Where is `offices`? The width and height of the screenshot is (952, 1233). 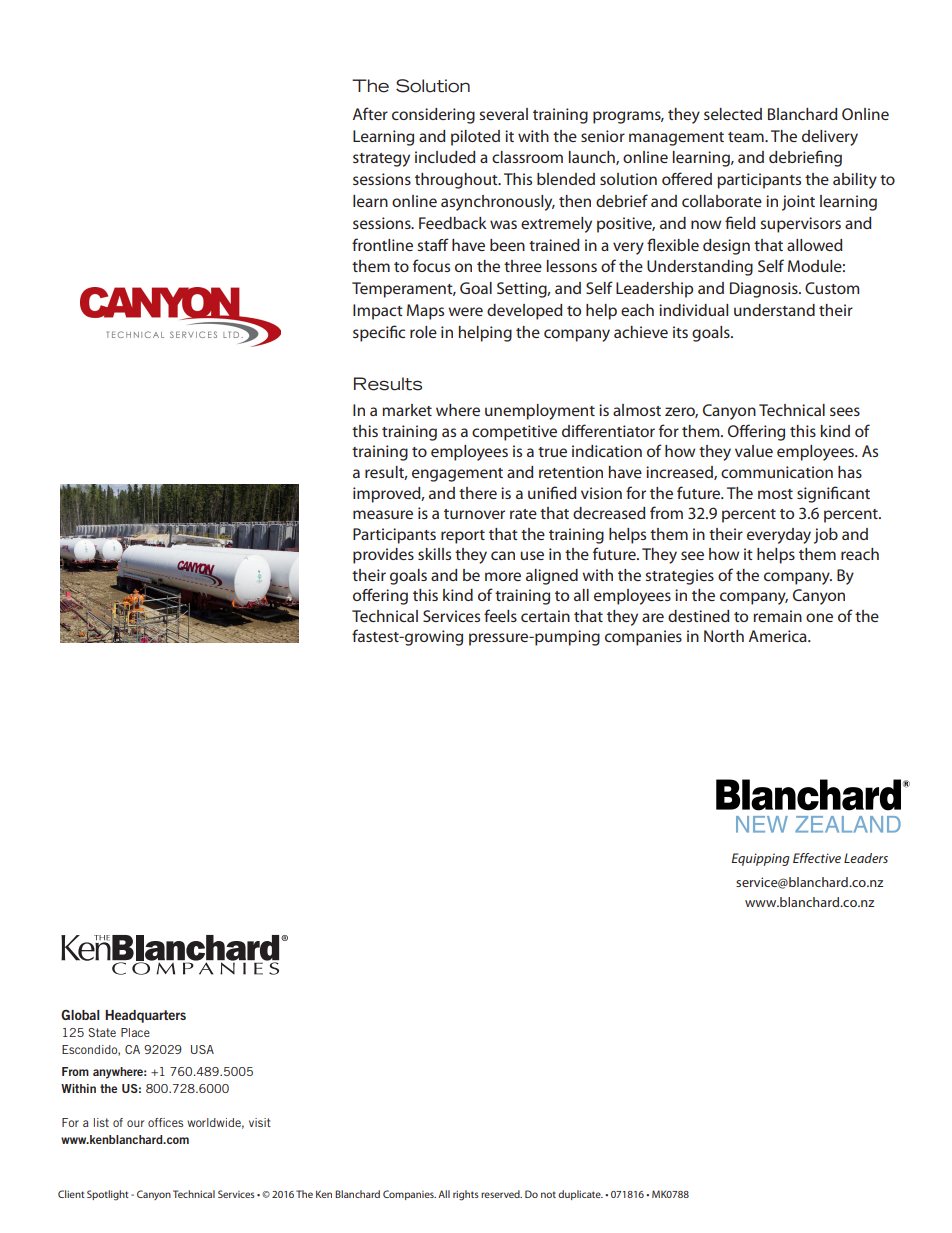
offices is located at coordinates (165, 1122).
